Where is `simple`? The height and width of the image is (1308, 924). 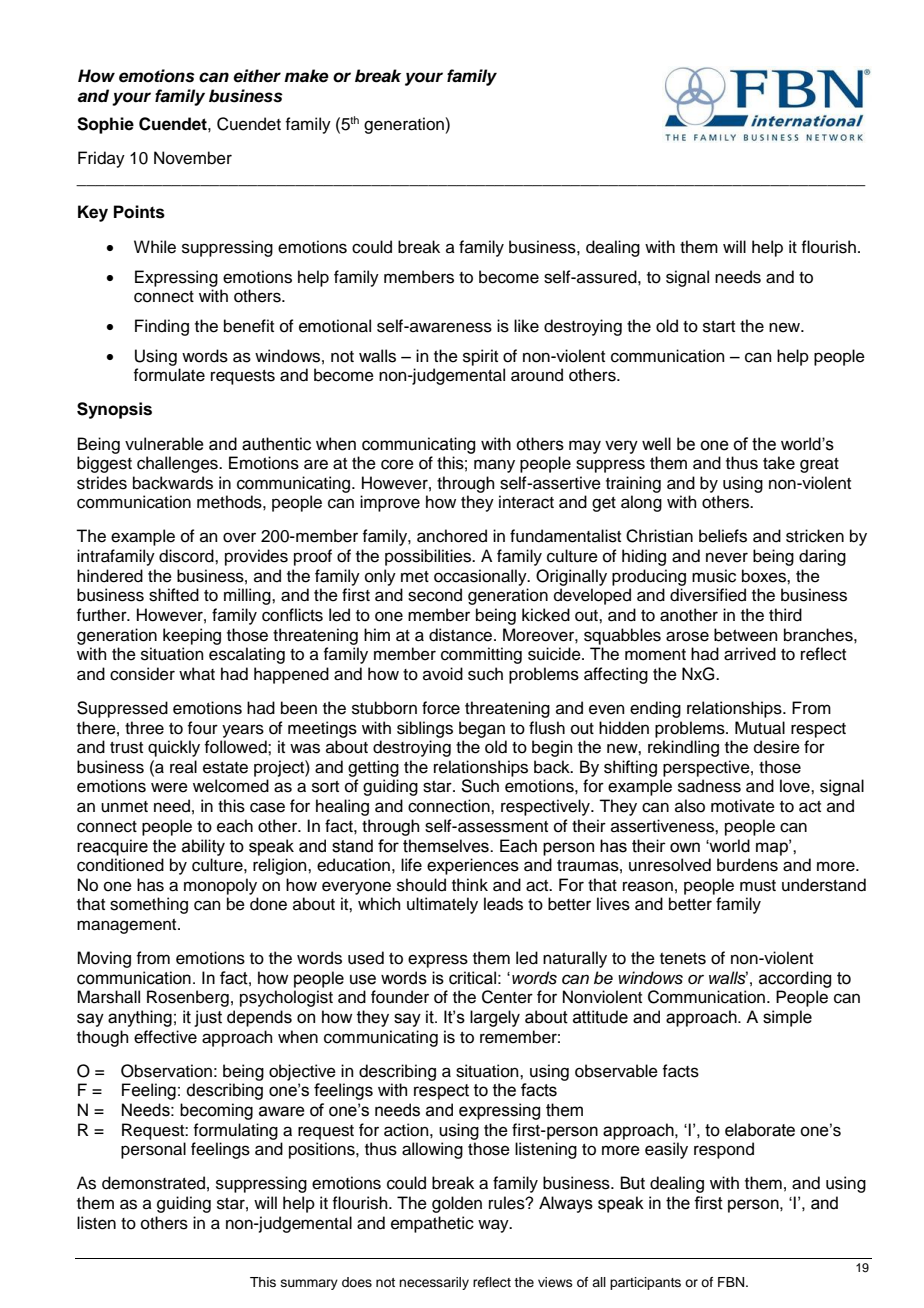
simple is located at coordinates (787, 1018).
